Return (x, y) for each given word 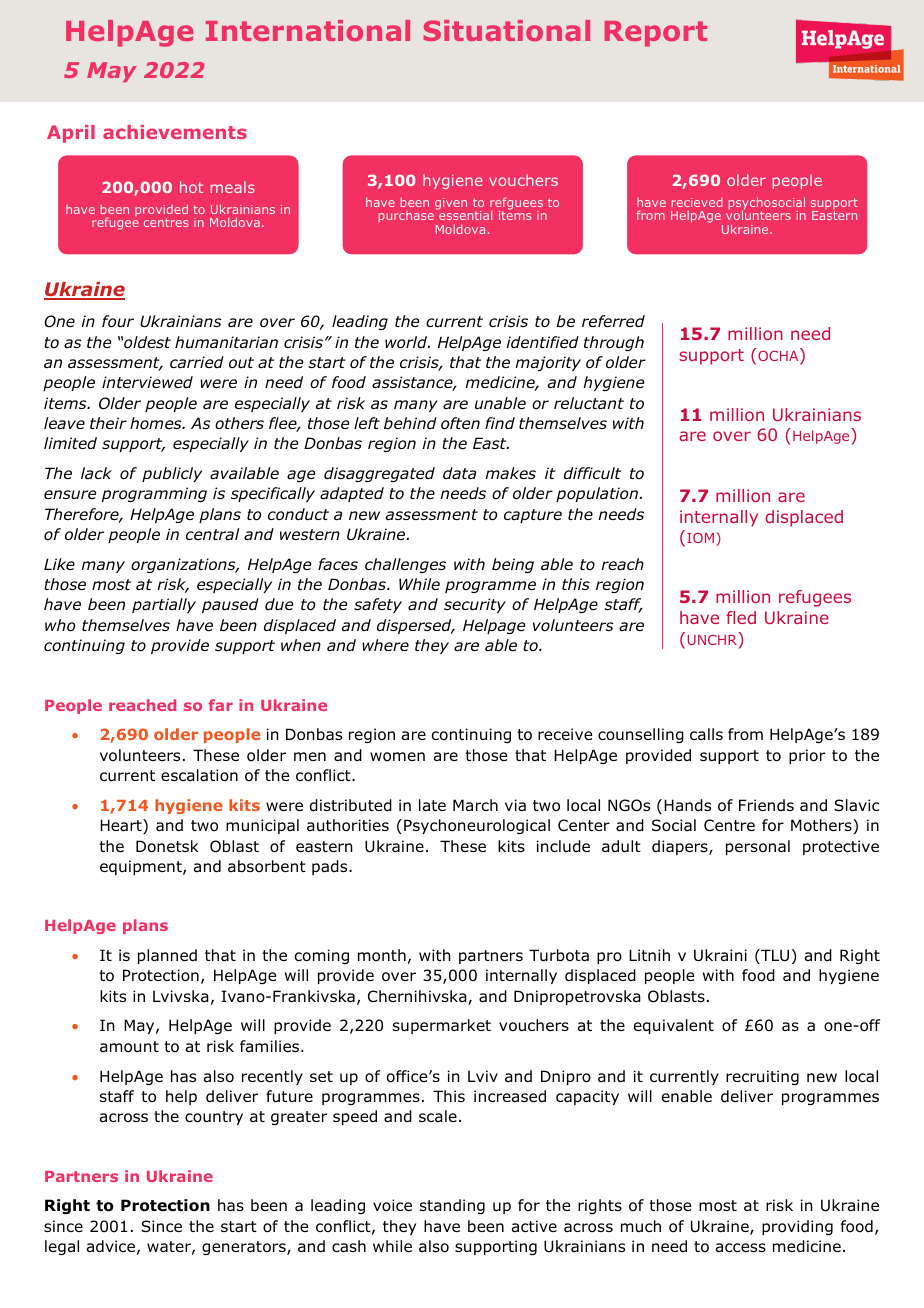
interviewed (147, 382)
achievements (175, 132)
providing (797, 1227)
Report (656, 34)
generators (245, 1248)
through (614, 343)
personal (758, 847)
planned (167, 956)
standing (452, 1206)
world (407, 342)
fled (741, 617)
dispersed (415, 626)
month (382, 955)
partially (164, 605)
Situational (506, 30)
